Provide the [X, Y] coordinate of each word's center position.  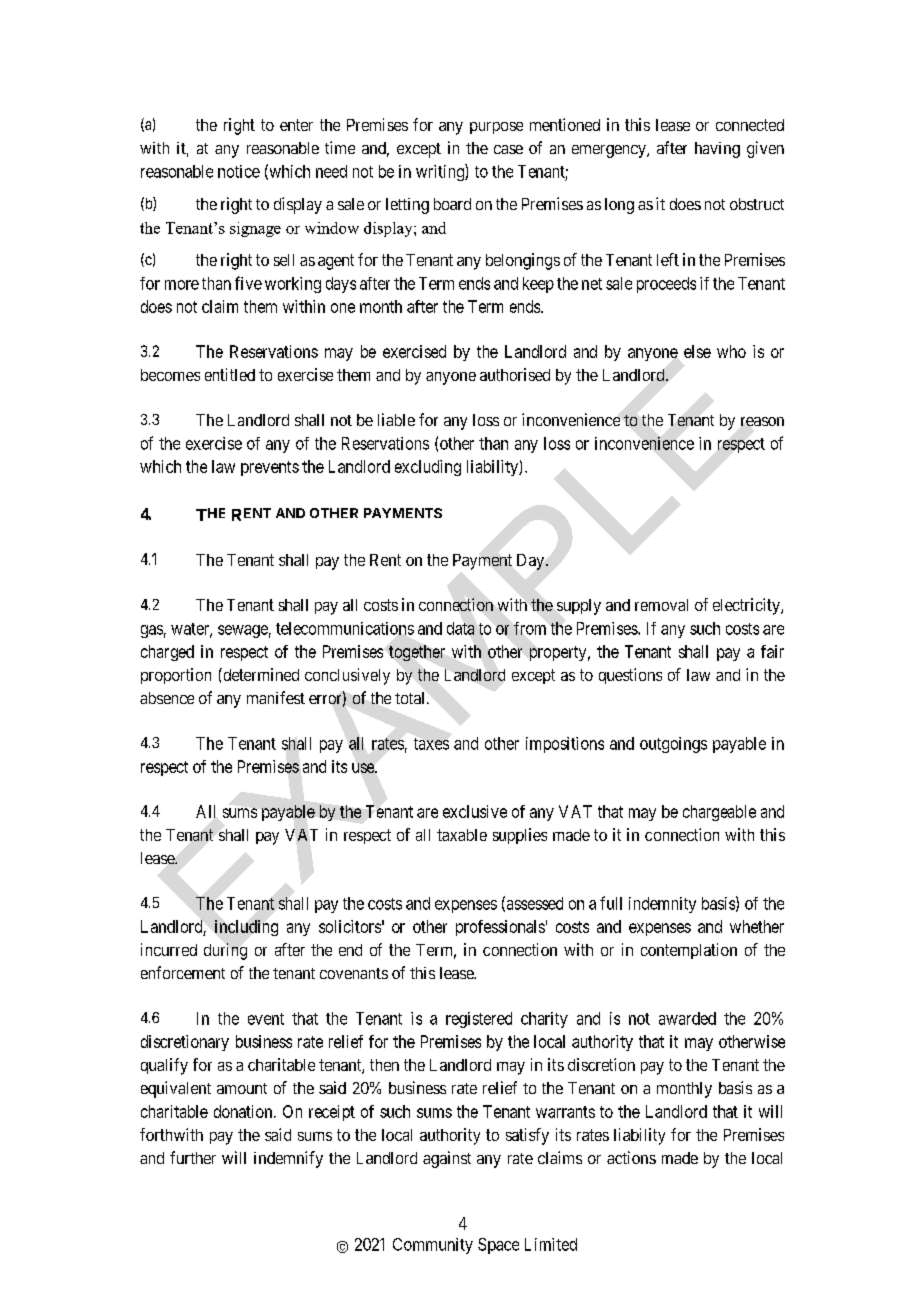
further [193, 1157]
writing [441, 172]
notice [239, 171]
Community [433, 1246]
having [717, 150]
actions [631, 1157]
